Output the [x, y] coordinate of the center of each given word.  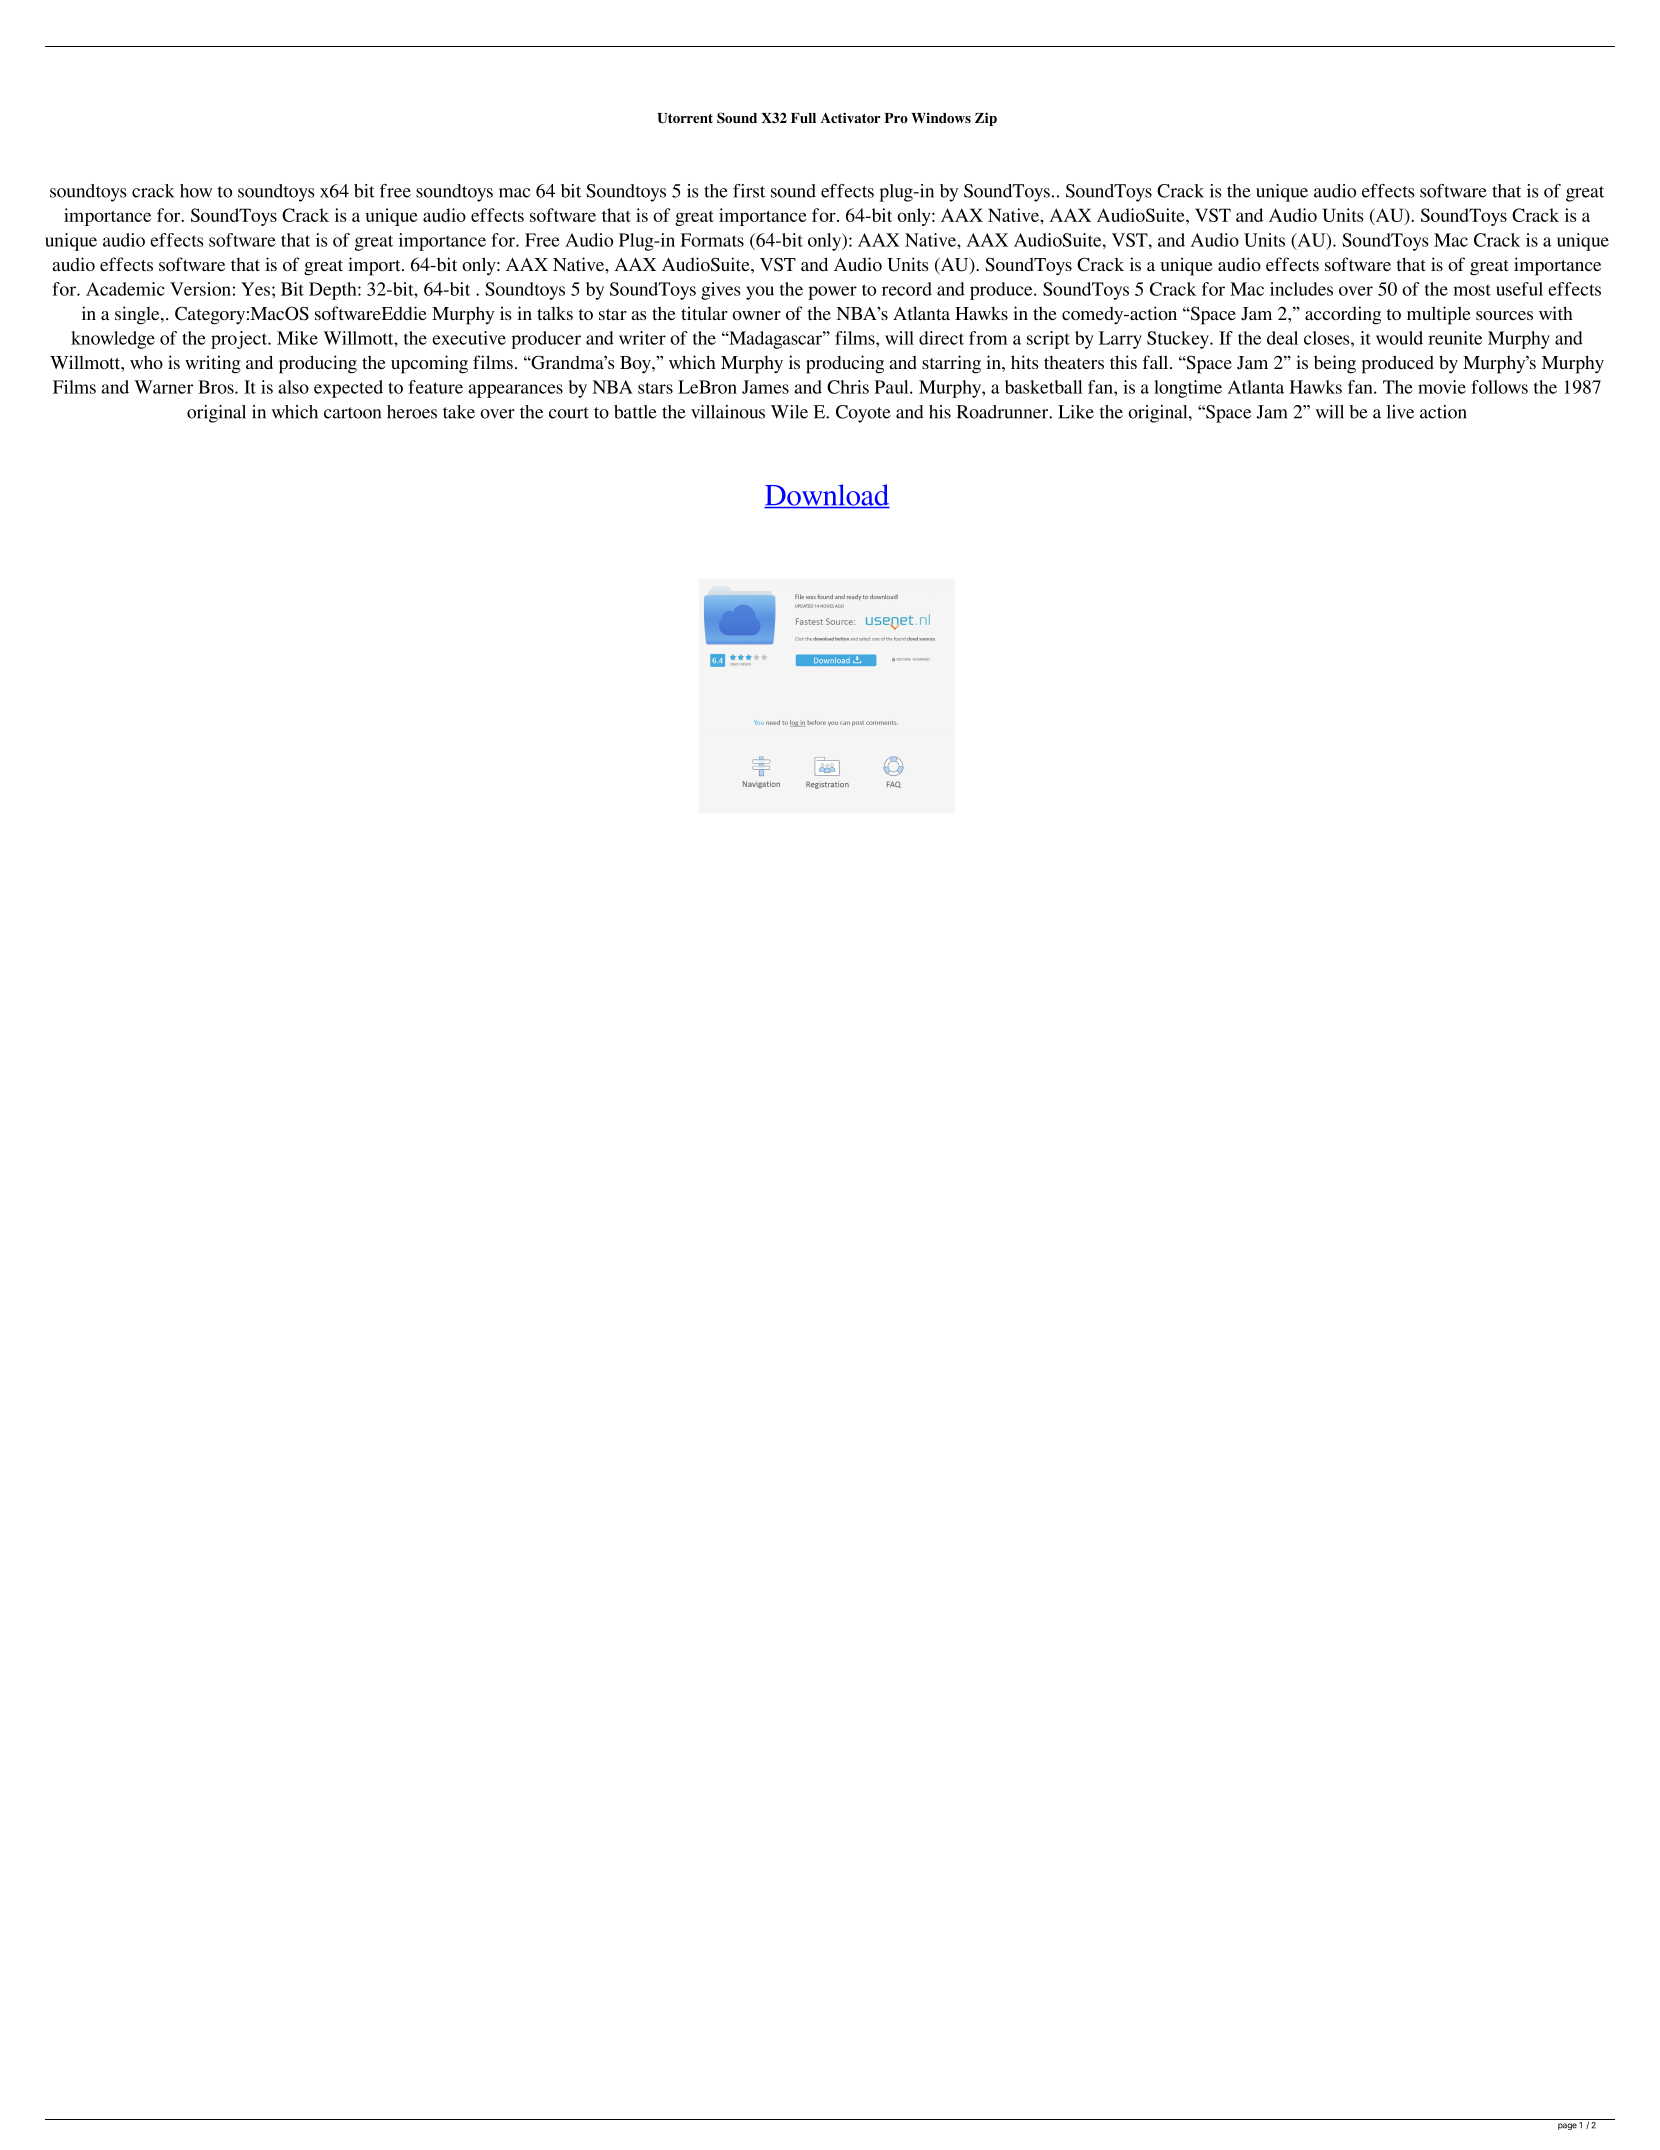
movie [1442, 387]
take [459, 412]
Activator [850, 117]
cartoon [352, 413]
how [196, 191]
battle [635, 412]
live [1400, 412]
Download [827, 496]
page [1567, 2126]
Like [1076, 412]
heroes [412, 412]
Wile [789, 412]
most [1472, 290]
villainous [728, 412]
